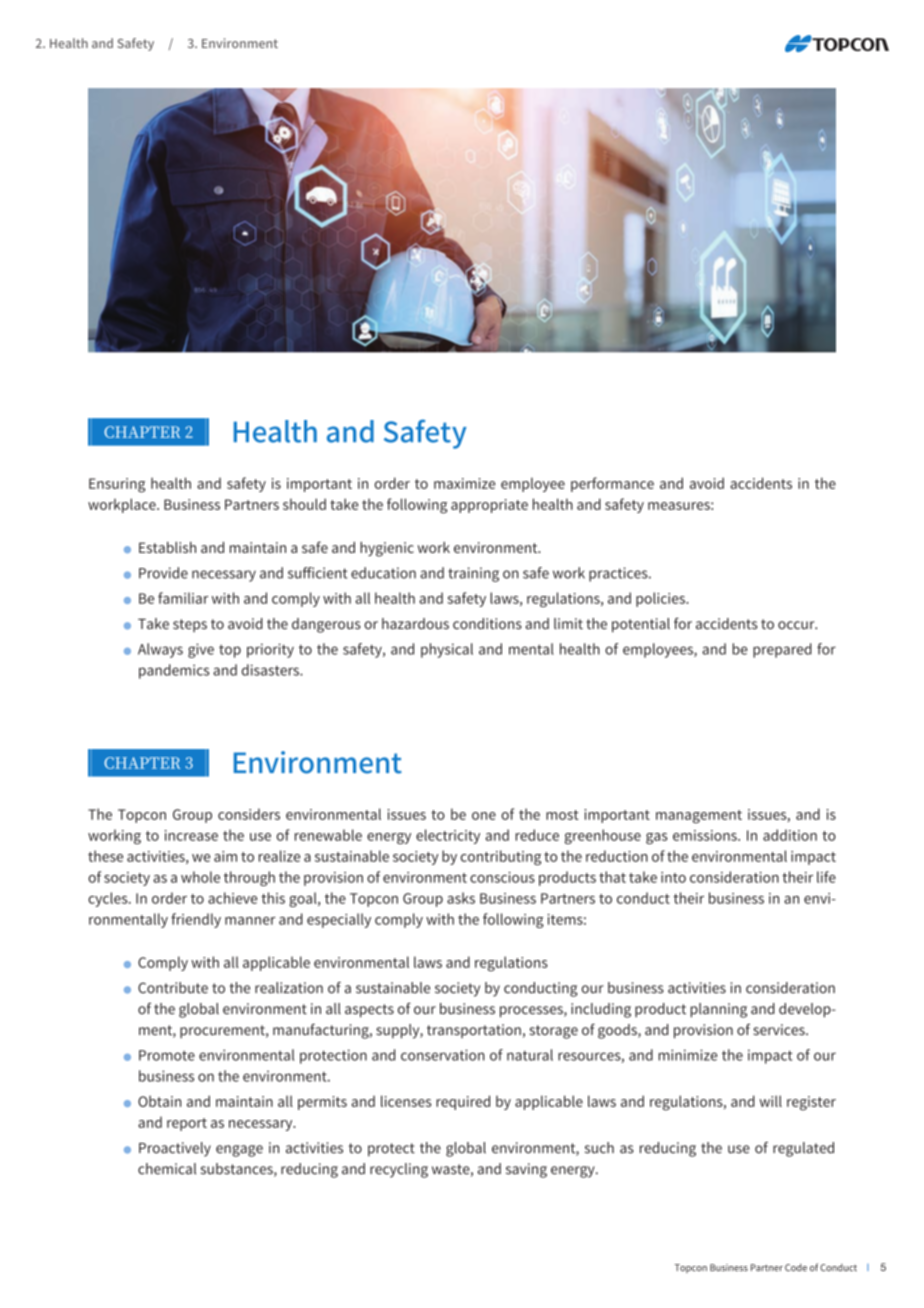 This screenshot has width=924, height=1308. I want to click on appropriate, so click(489, 506).
